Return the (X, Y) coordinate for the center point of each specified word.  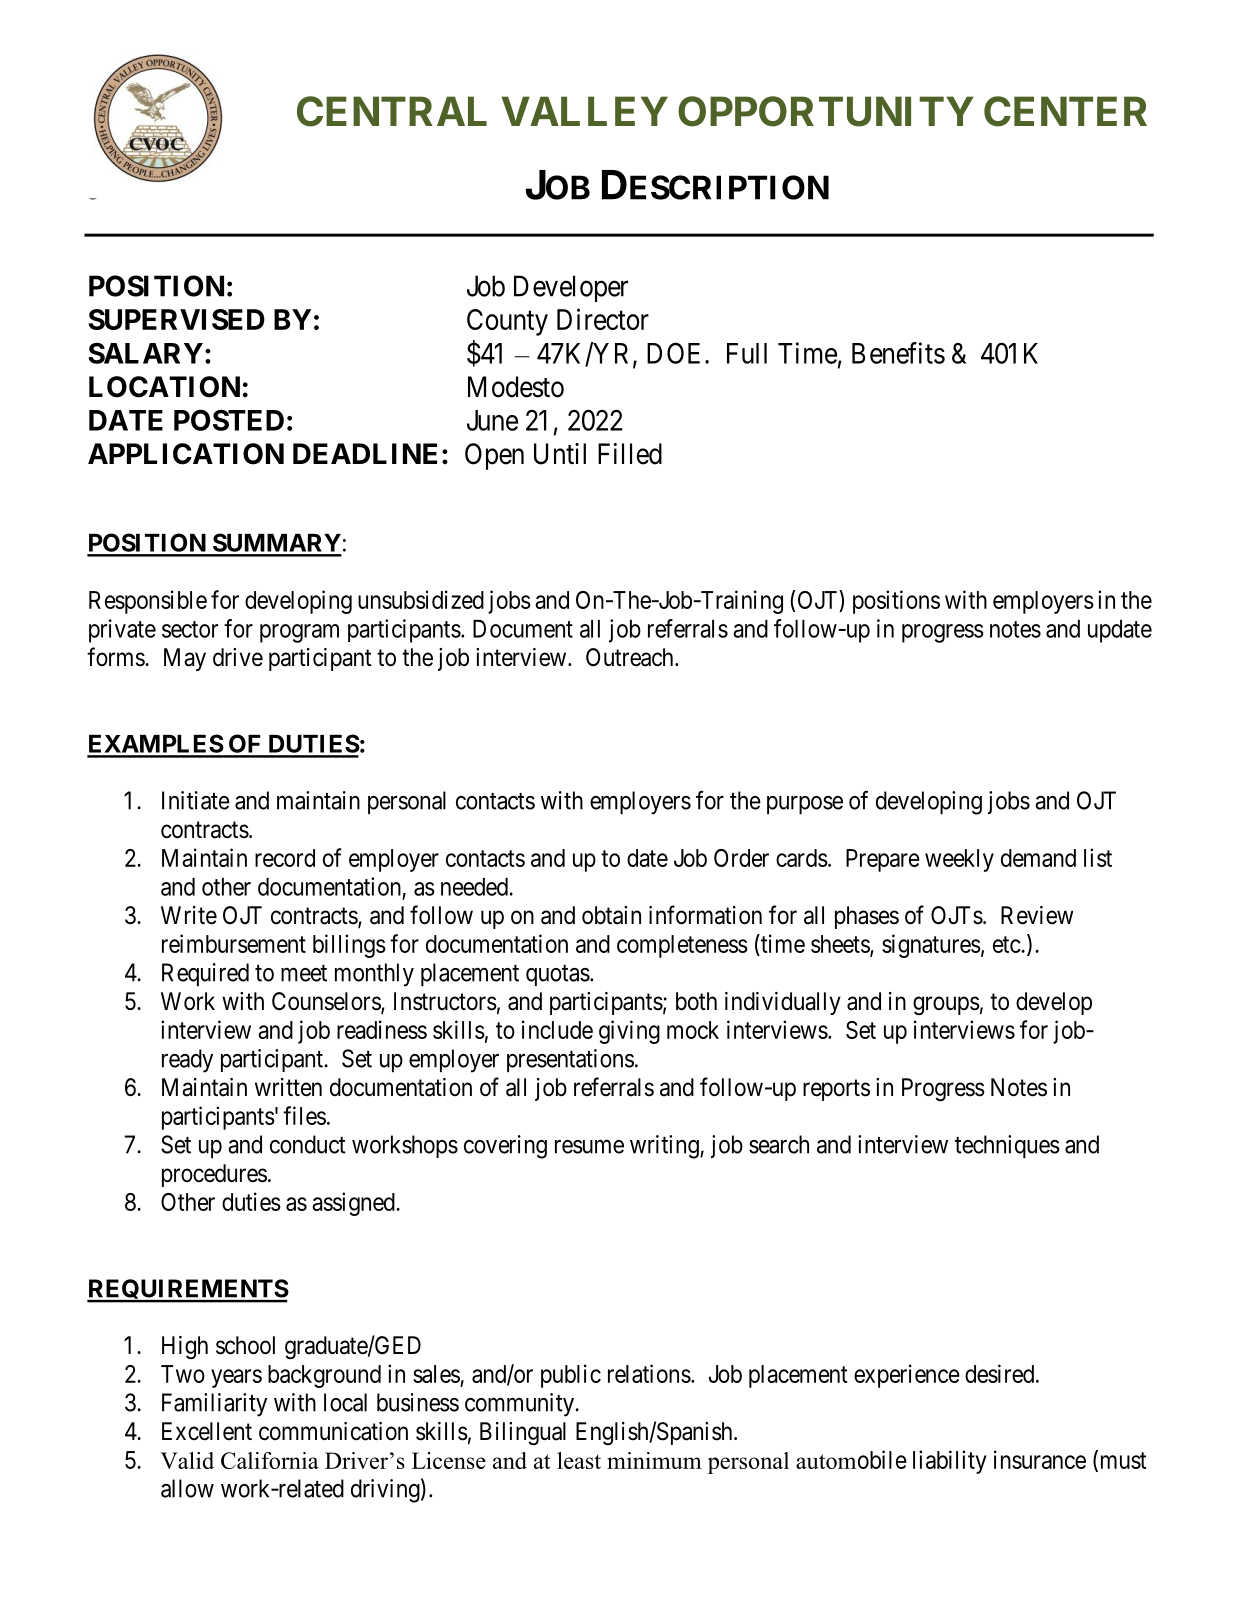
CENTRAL (392, 111)
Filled (630, 454)
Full (747, 353)
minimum (654, 1460)
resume (589, 1147)
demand (1038, 858)
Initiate (196, 800)
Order (741, 858)
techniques (1007, 1147)
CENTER (1065, 111)
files (304, 1115)
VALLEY (585, 111)
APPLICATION (186, 454)
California (270, 1460)
